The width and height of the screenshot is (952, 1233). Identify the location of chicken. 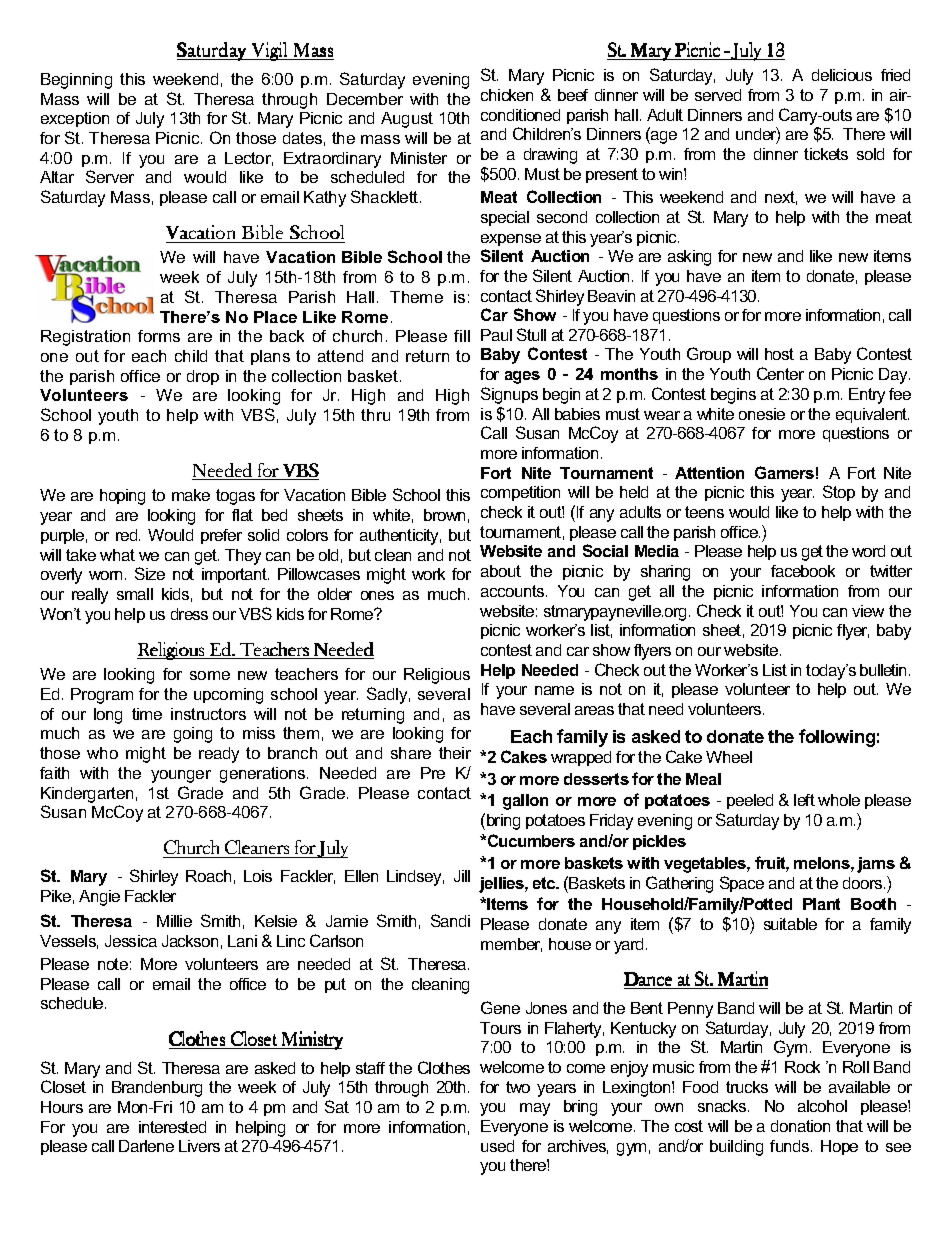
(507, 95).
